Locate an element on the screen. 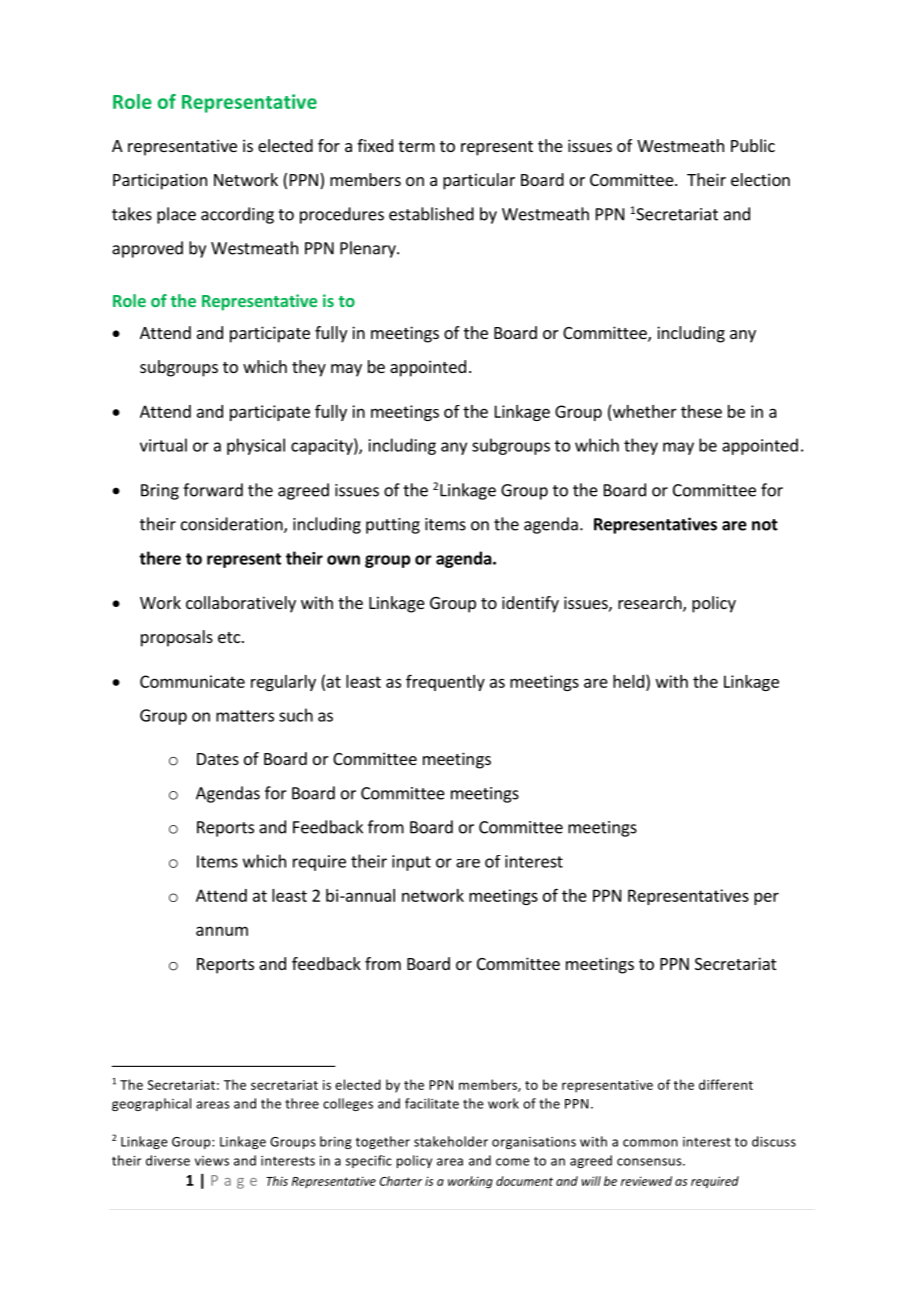  not is located at coordinates (765, 525).
